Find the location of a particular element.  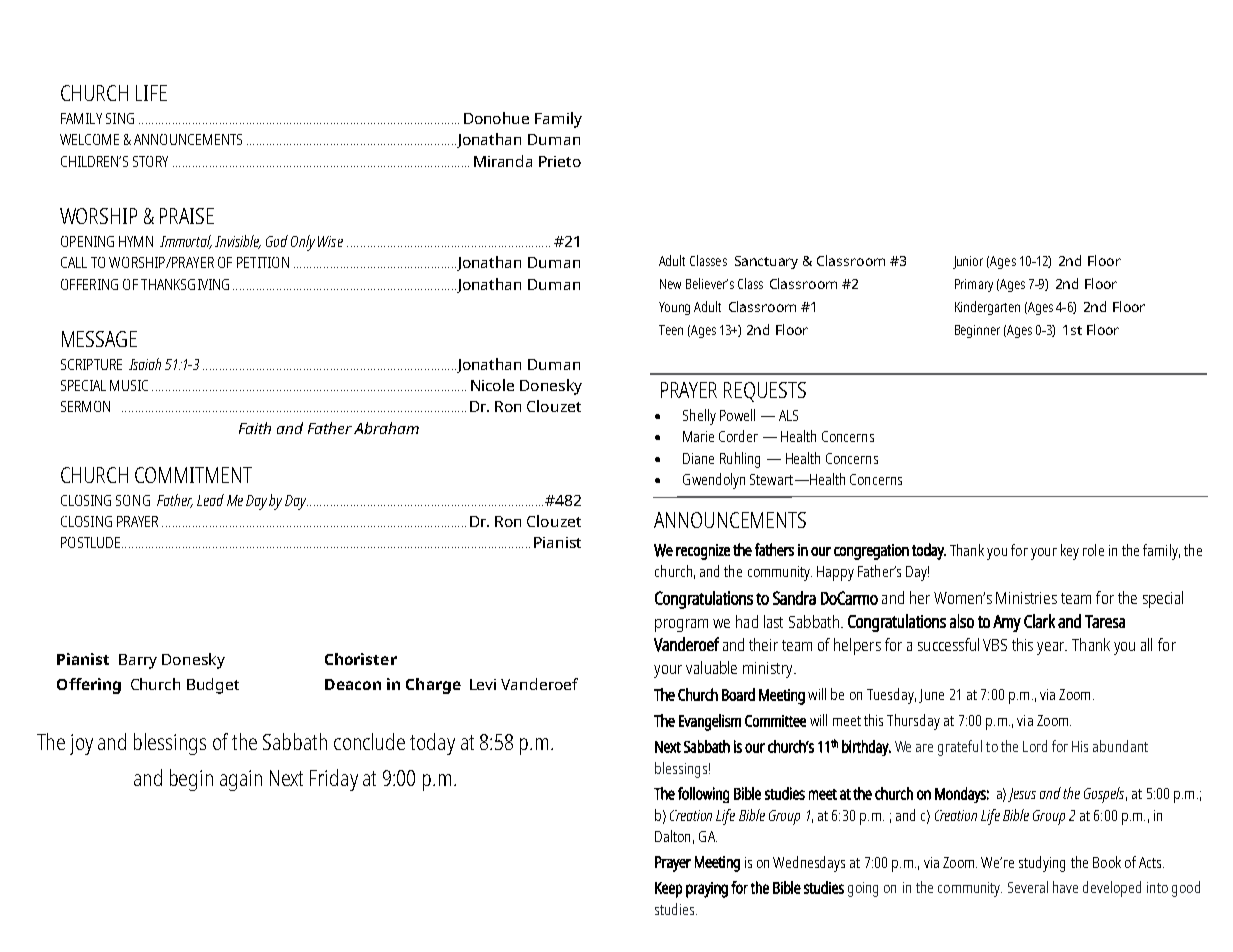

Sanctuary is located at coordinates (766, 262).
